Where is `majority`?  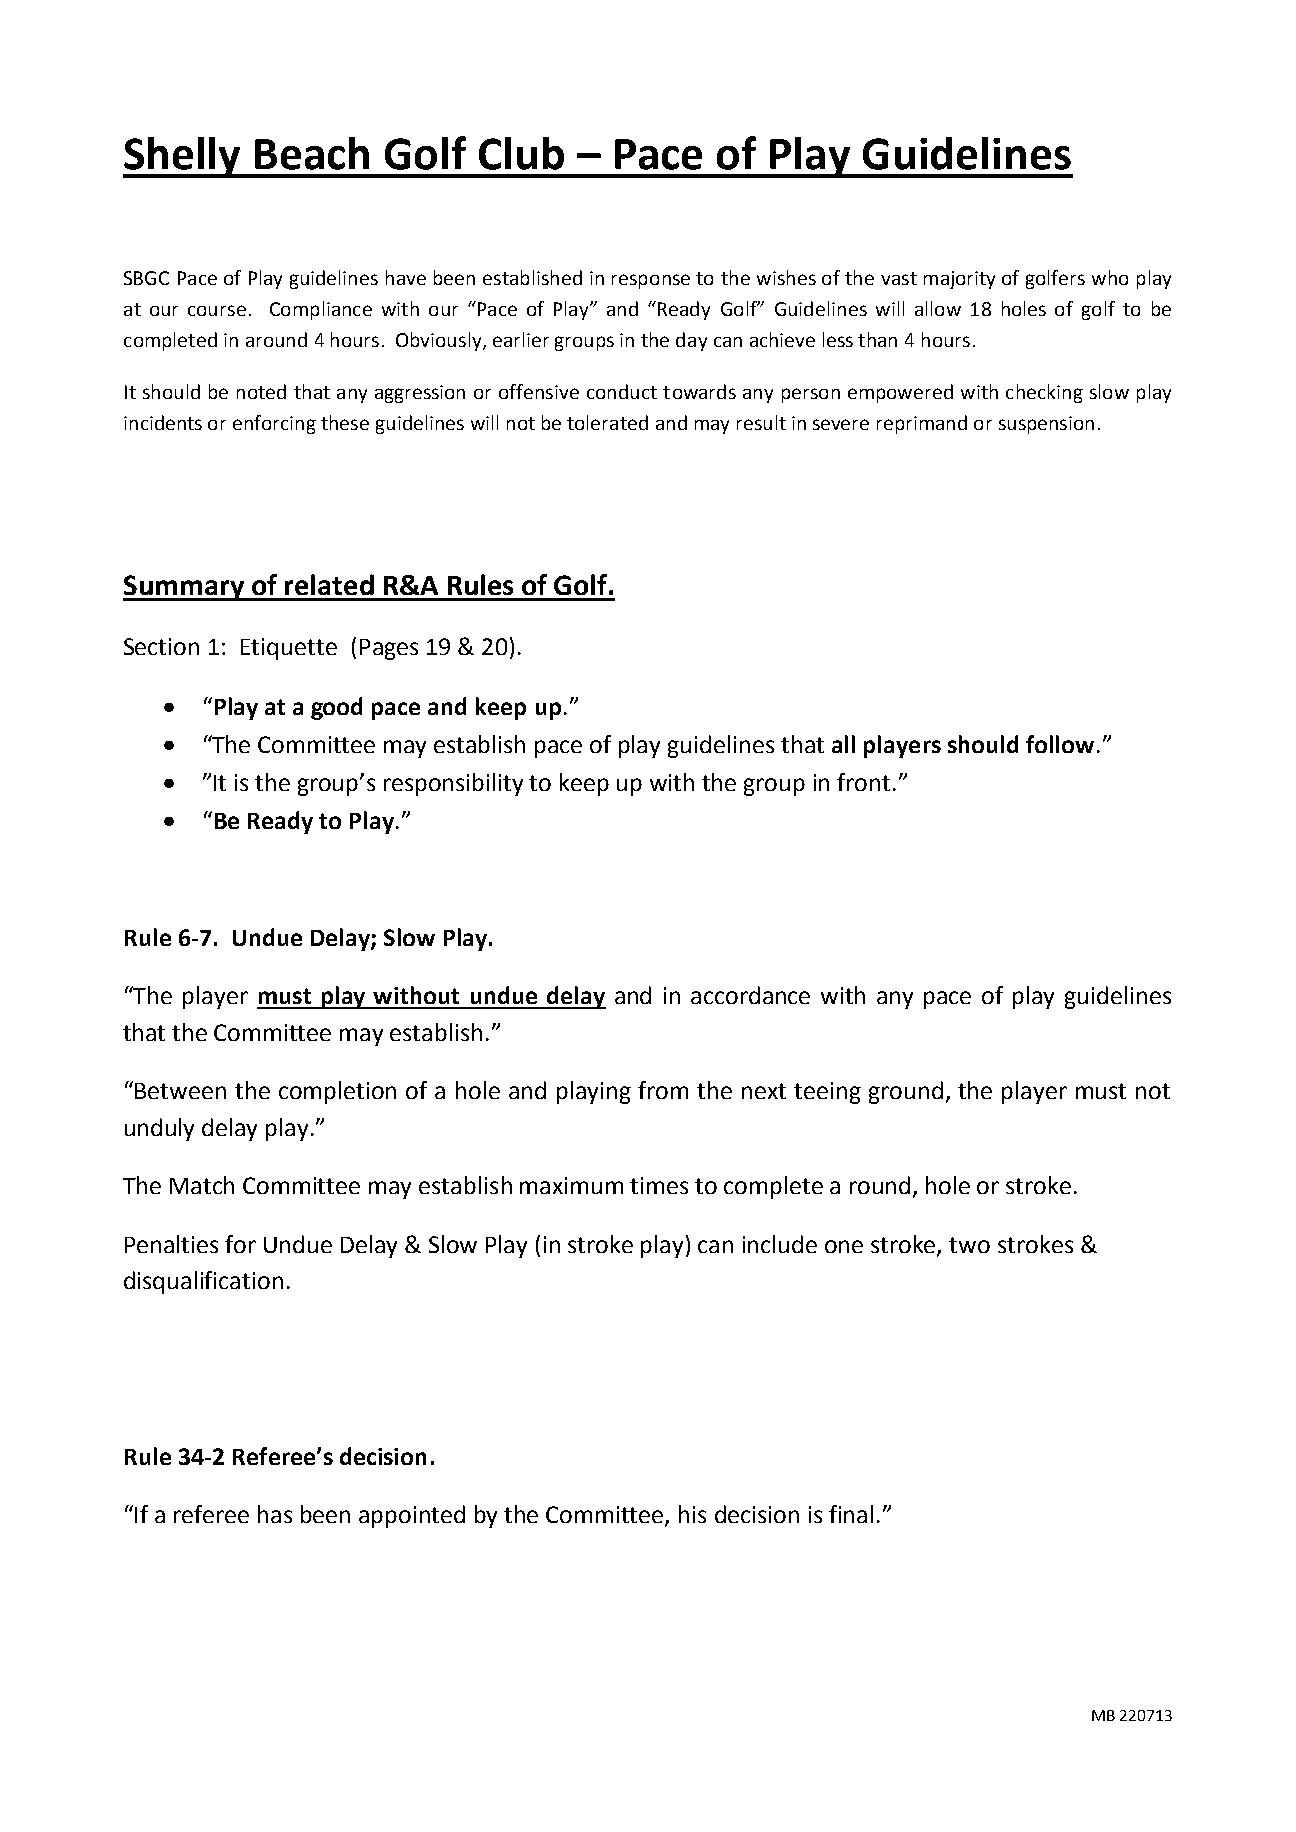 majority is located at coordinates (959, 280).
